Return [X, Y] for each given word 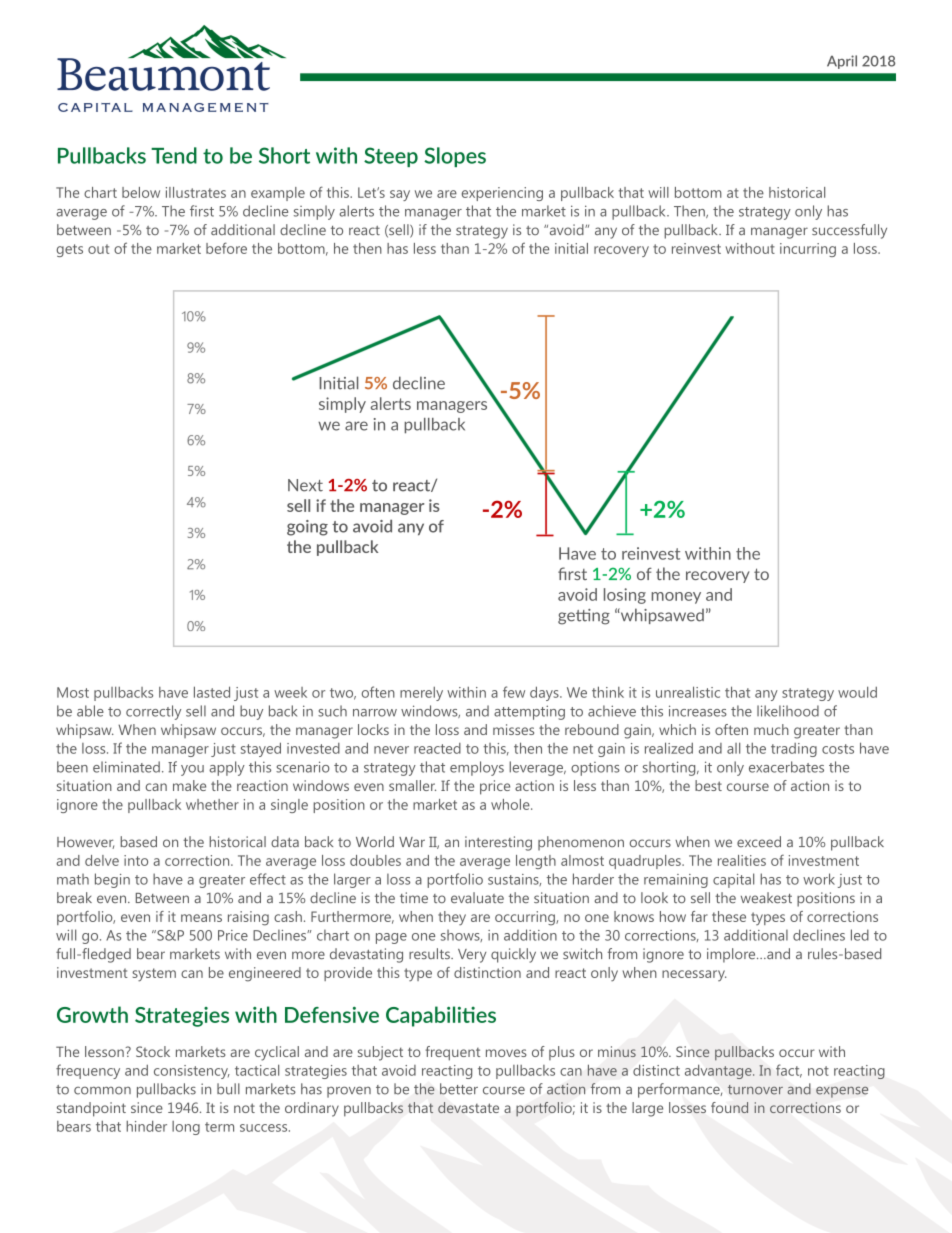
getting [584, 617]
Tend [174, 155]
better [459, 1089]
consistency [192, 1072]
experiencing [502, 194]
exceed [759, 841]
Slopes [455, 157]
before [226, 248]
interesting [498, 843]
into [136, 860]
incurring [808, 250]
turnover [755, 1090]
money [676, 598]
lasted [212, 692]
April [842, 62]
